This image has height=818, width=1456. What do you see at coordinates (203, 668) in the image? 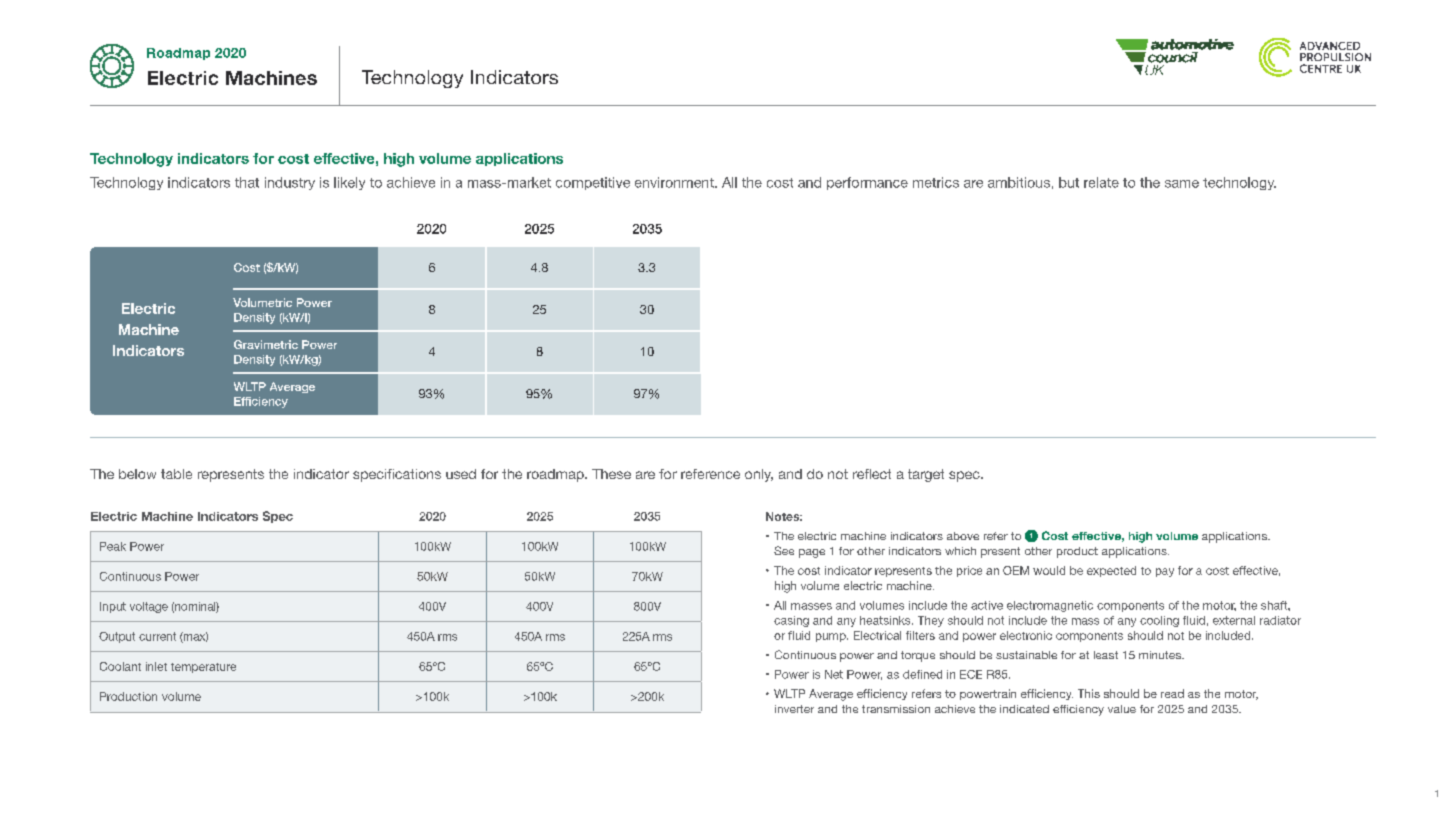
I see `temperature` at bounding box center [203, 668].
